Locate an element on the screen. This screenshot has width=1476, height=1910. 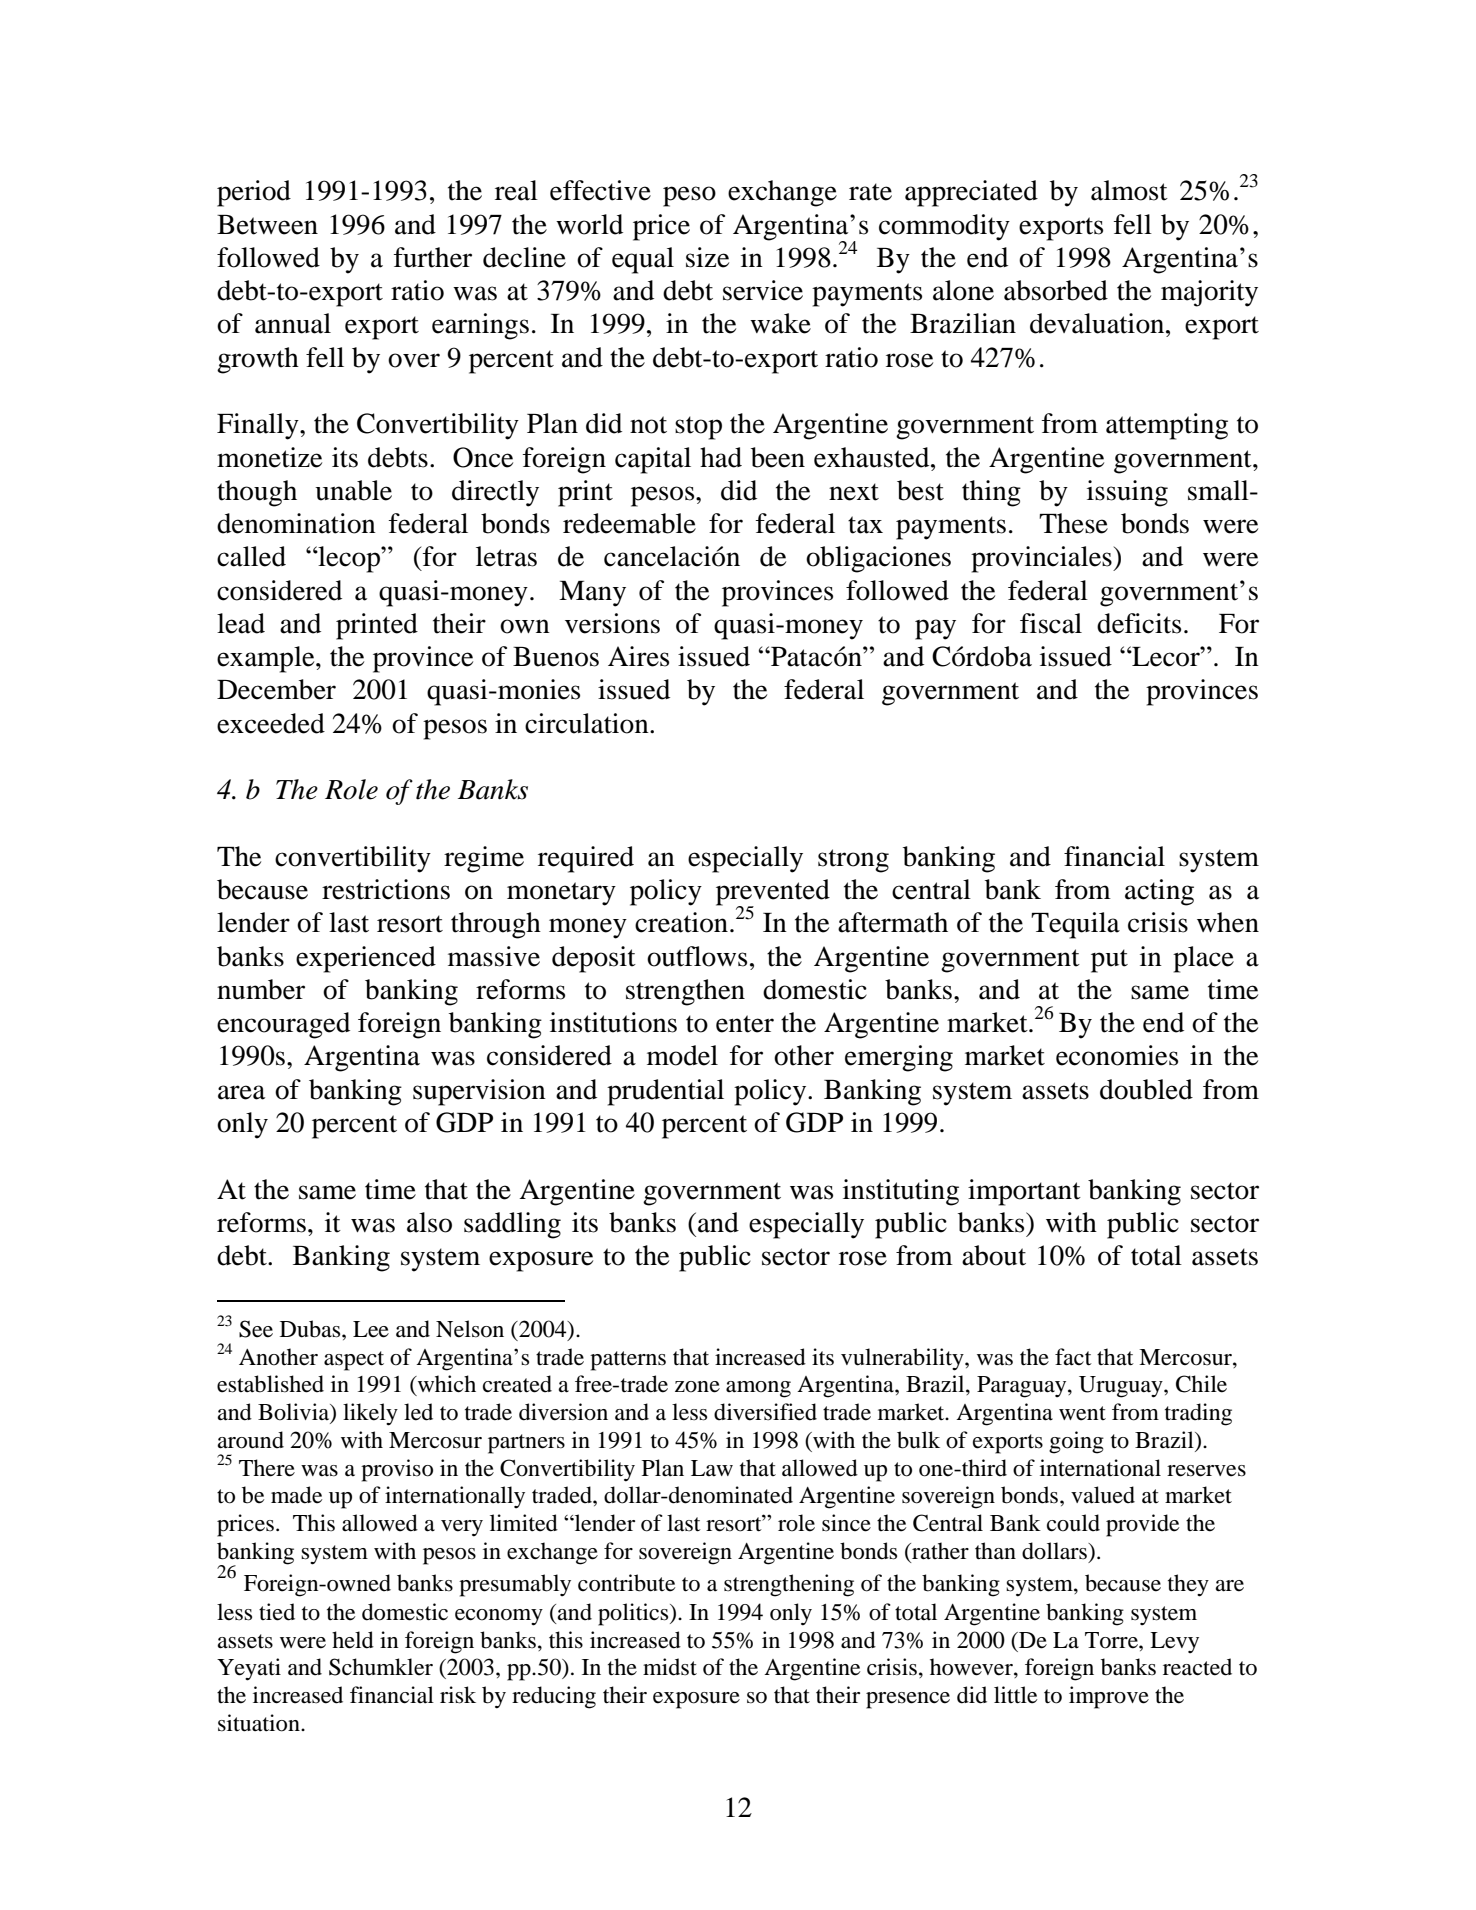
doubled is located at coordinates (1146, 1089).
